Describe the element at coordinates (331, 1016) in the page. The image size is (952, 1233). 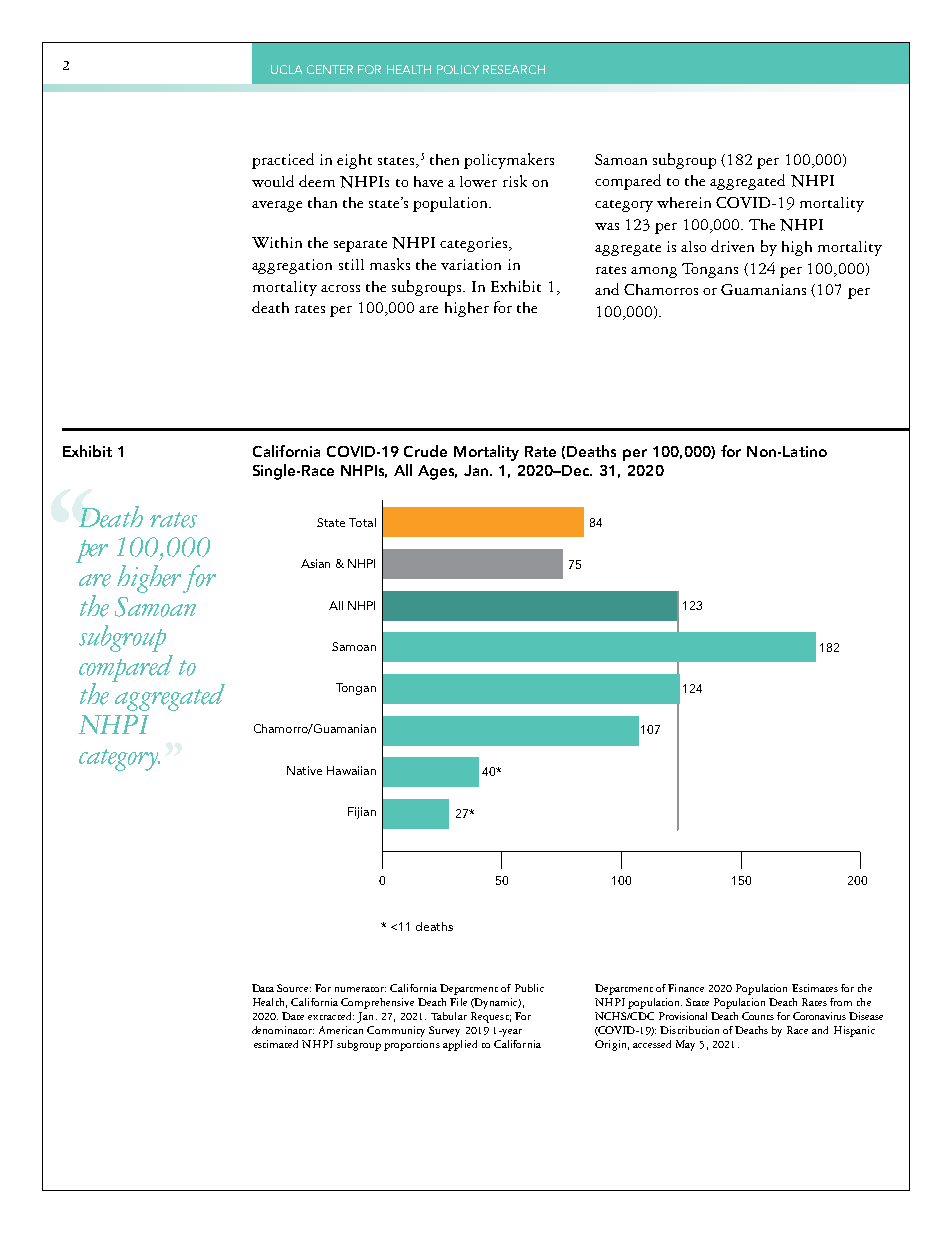
I see `extracted` at that location.
